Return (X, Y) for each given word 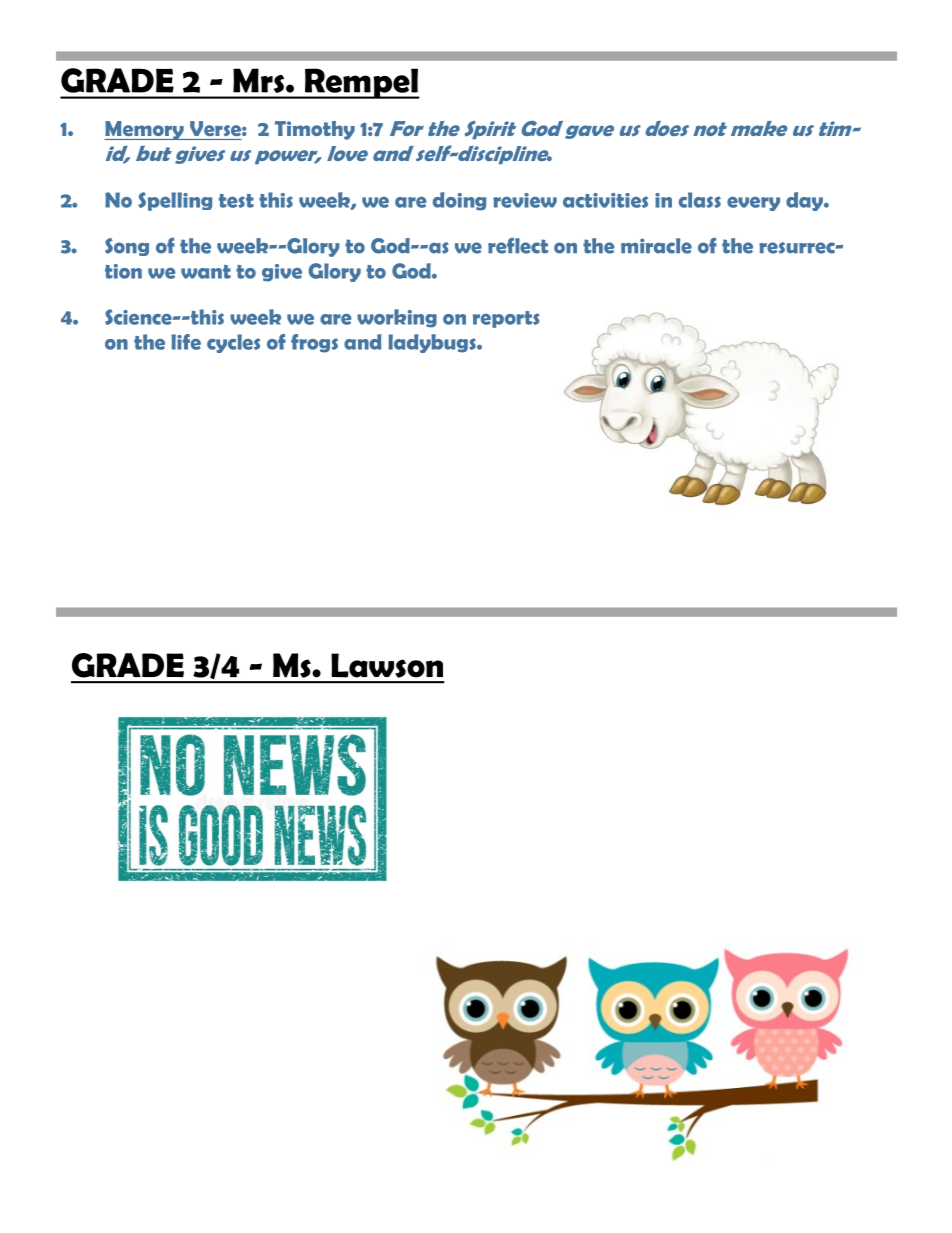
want (206, 272)
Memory (145, 130)
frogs (314, 343)
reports (506, 319)
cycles (233, 343)
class (700, 200)
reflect (518, 245)
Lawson (387, 665)
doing (460, 201)
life (186, 342)
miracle (656, 246)
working (397, 318)
